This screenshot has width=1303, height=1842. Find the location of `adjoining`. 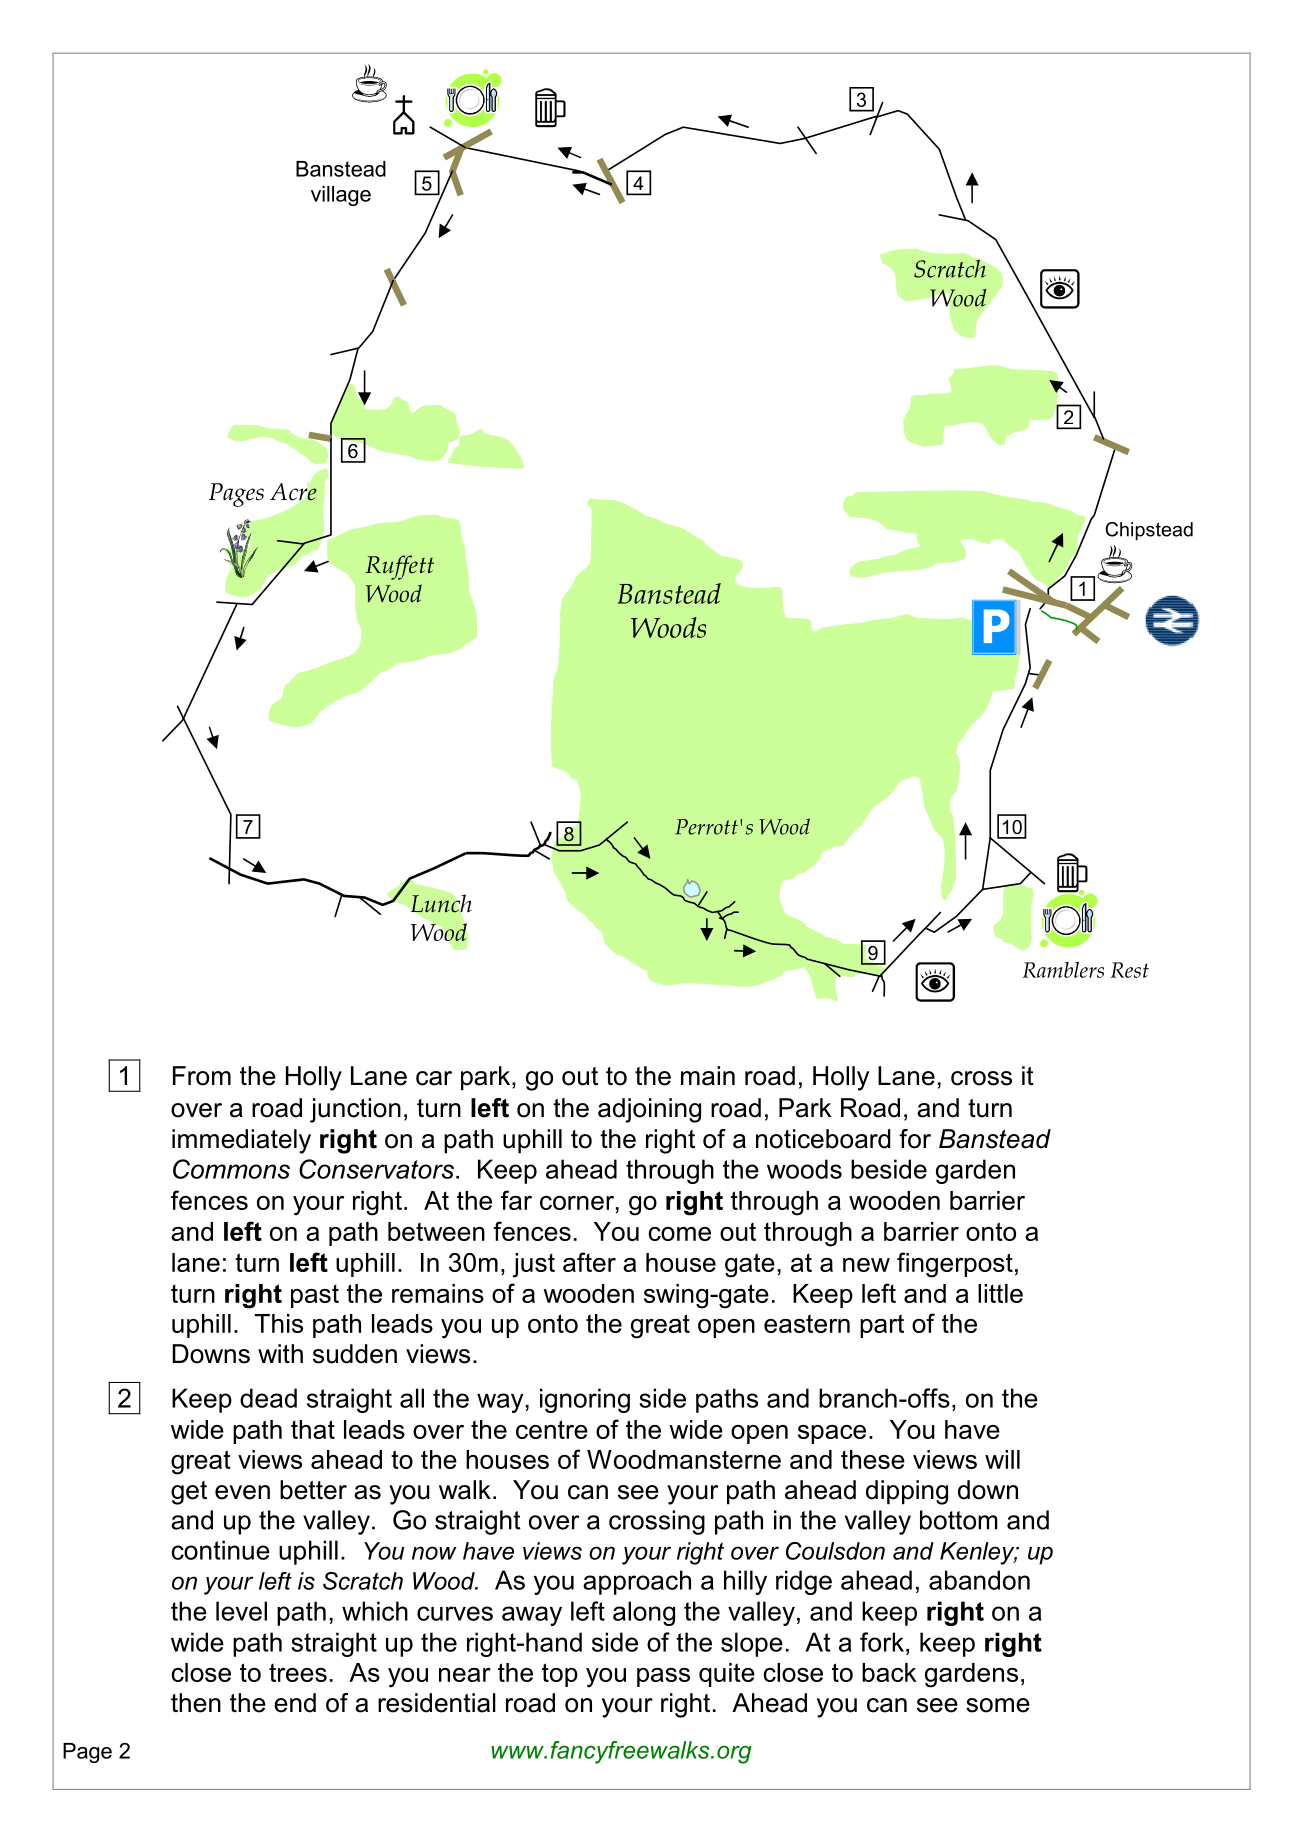

adjoining is located at coordinates (649, 1110).
